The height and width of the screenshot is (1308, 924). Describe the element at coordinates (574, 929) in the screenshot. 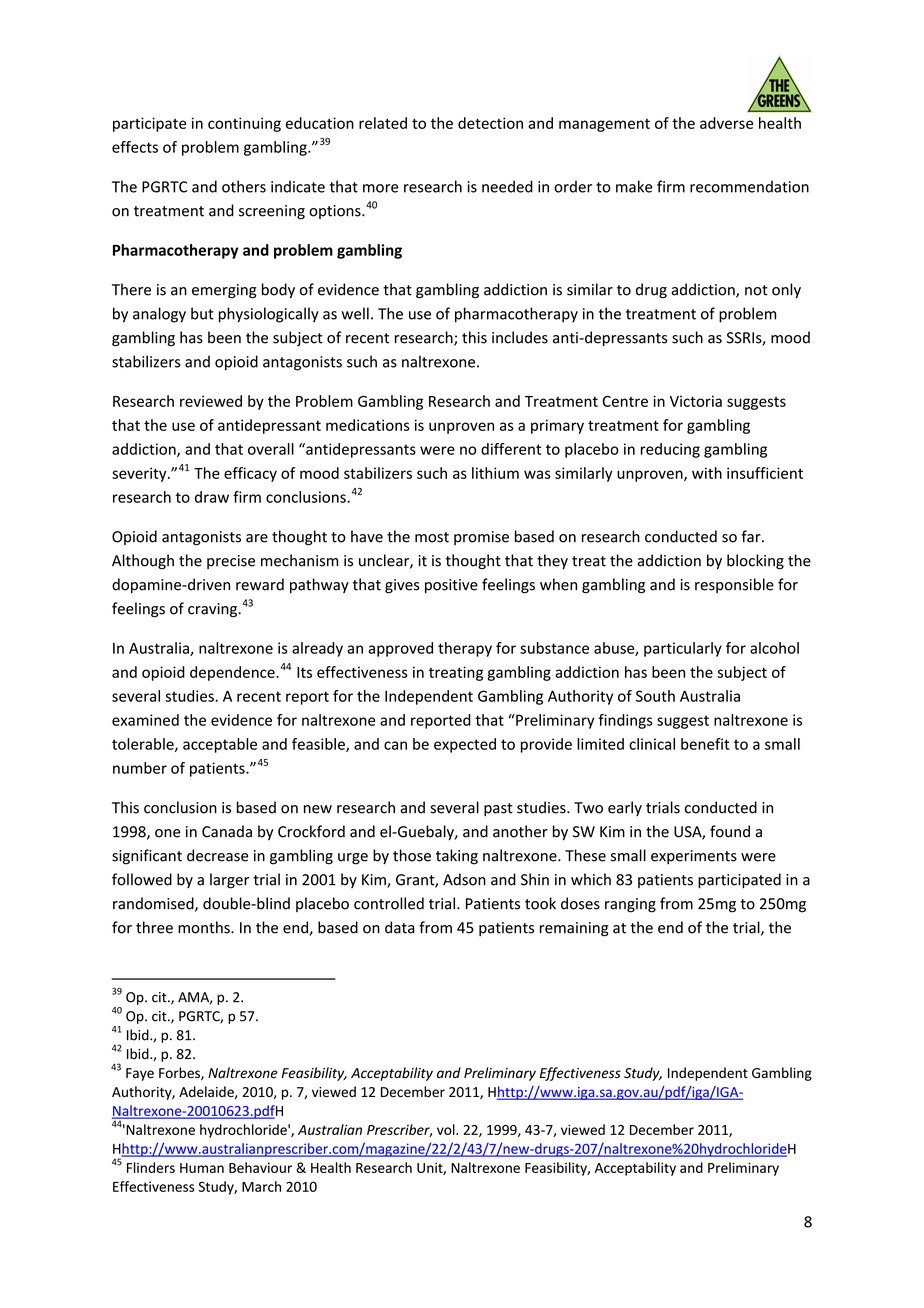

I see `remaining` at that location.
